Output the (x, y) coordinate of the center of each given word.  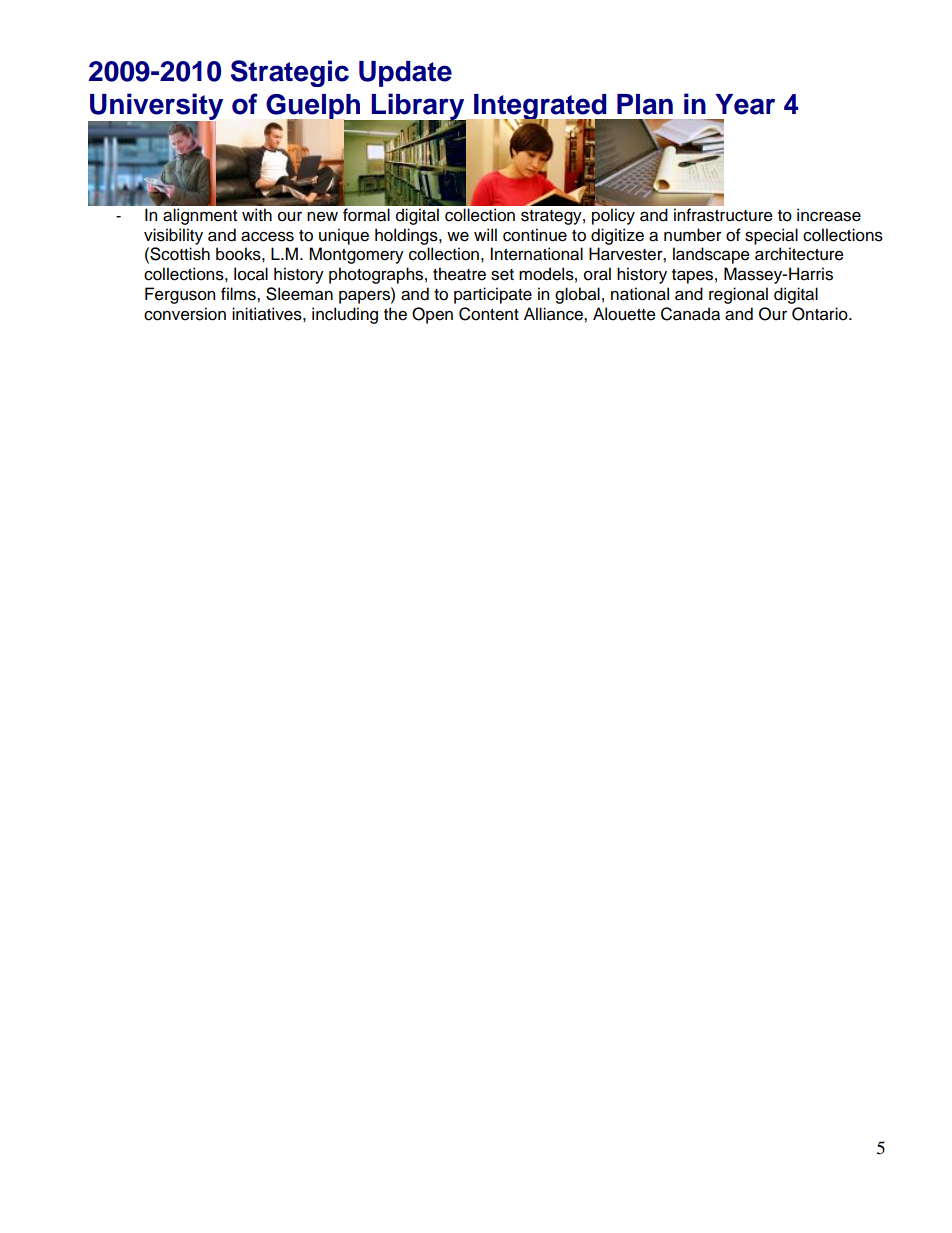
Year (745, 104)
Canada (690, 314)
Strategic (290, 73)
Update (405, 74)
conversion (185, 314)
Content (489, 314)
